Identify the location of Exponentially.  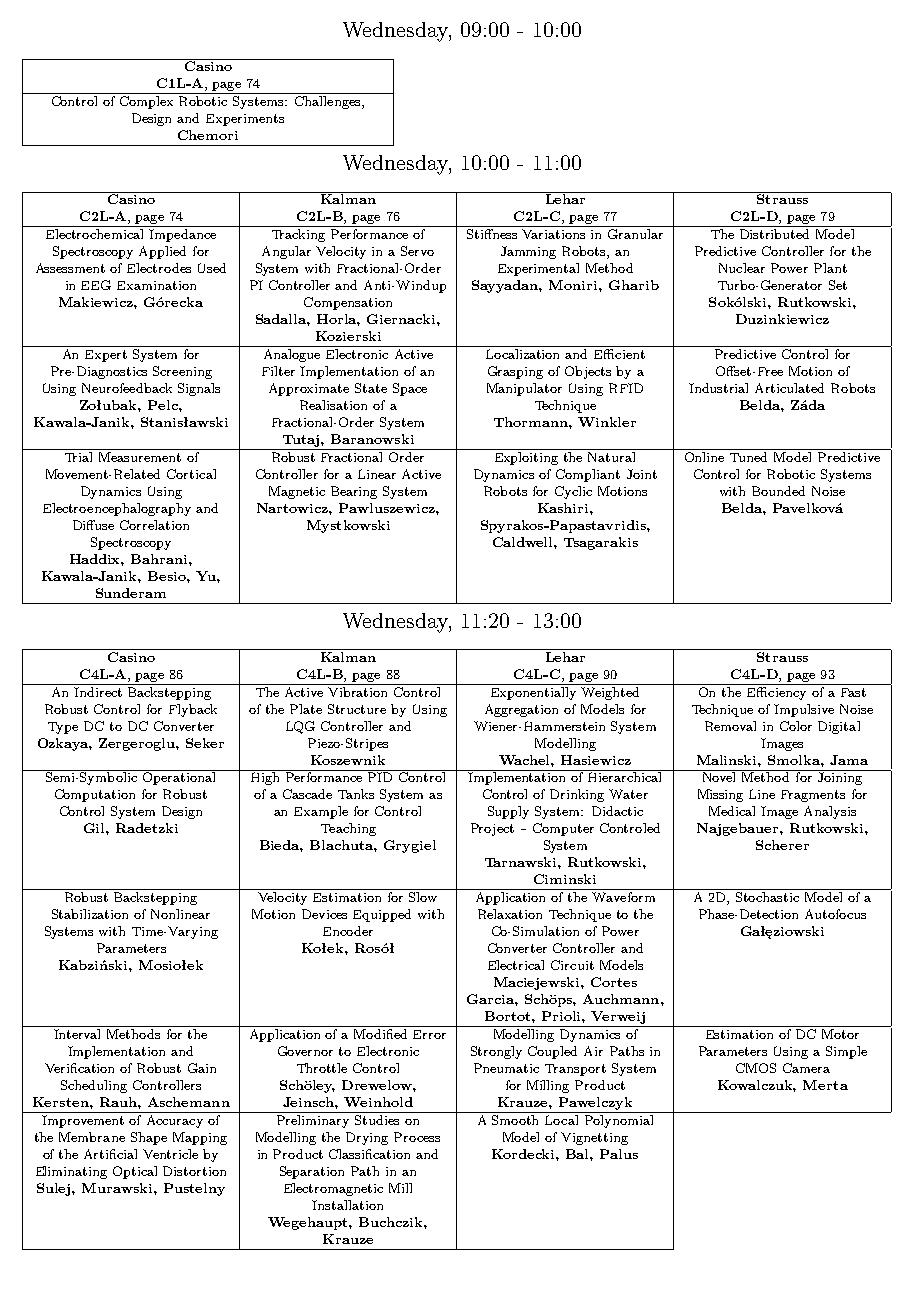
(533, 692).
